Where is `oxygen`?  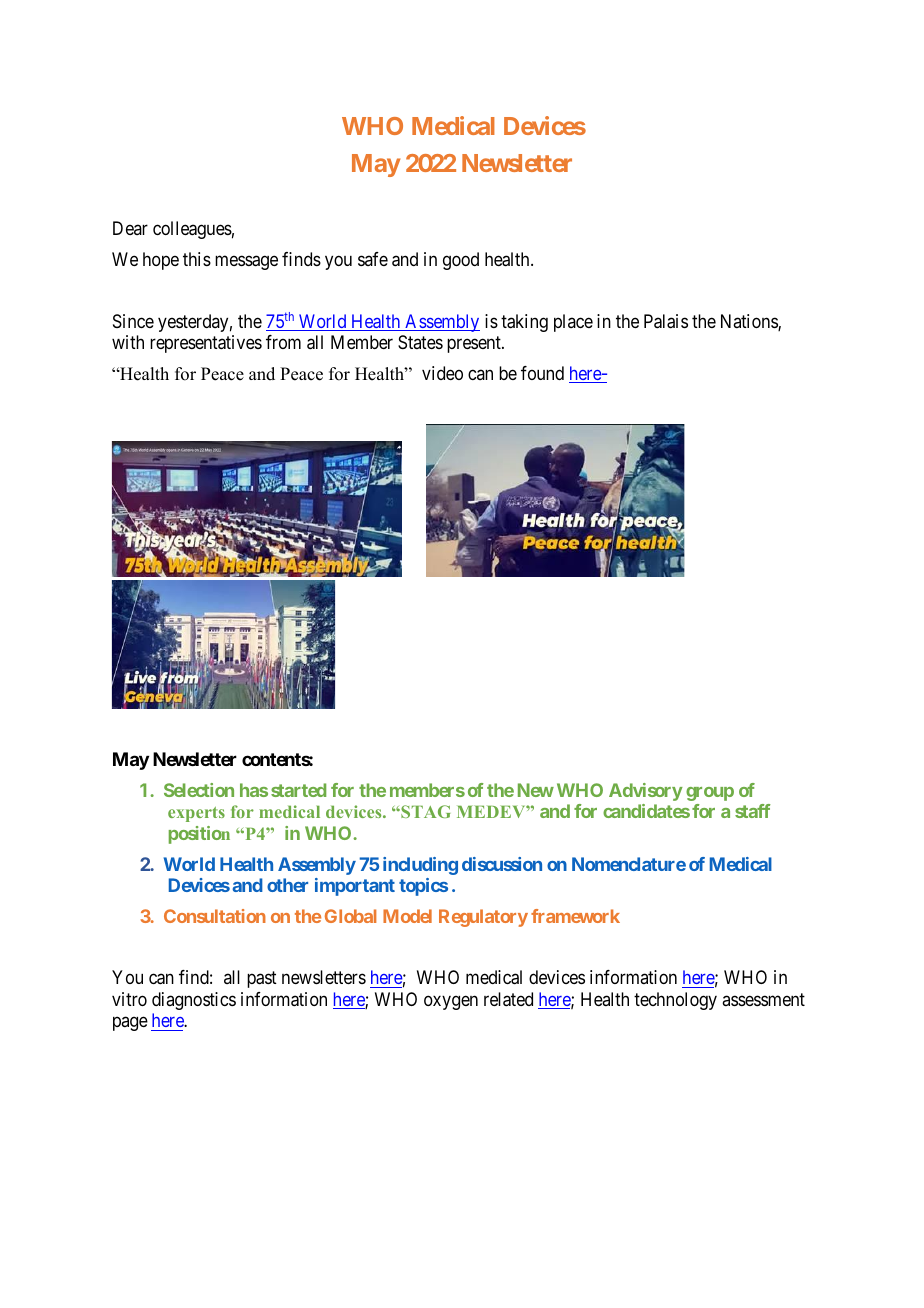 oxygen is located at coordinates (451, 1002).
